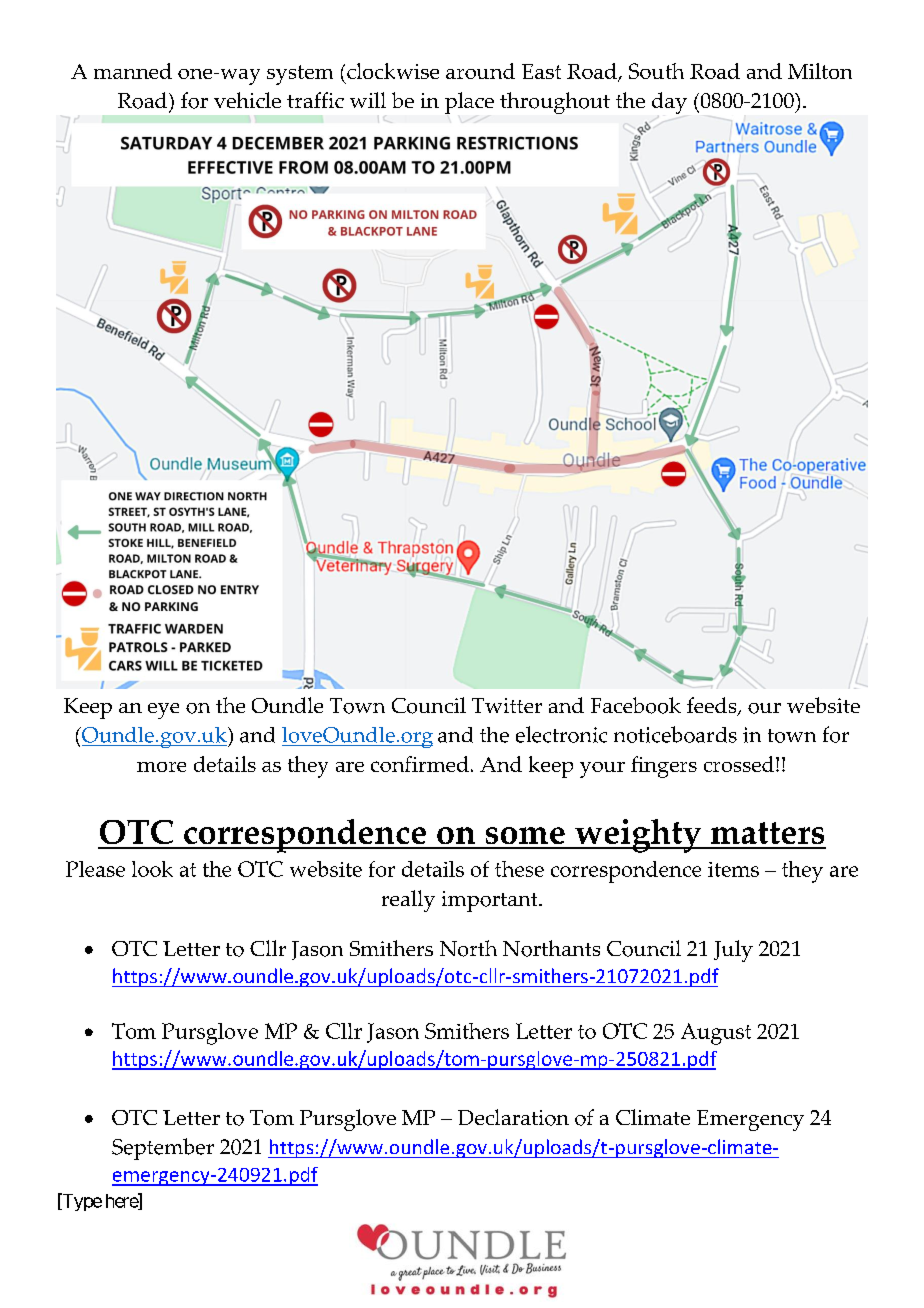 The image size is (924, 1308). I want to click on day, so click(669, 104).
